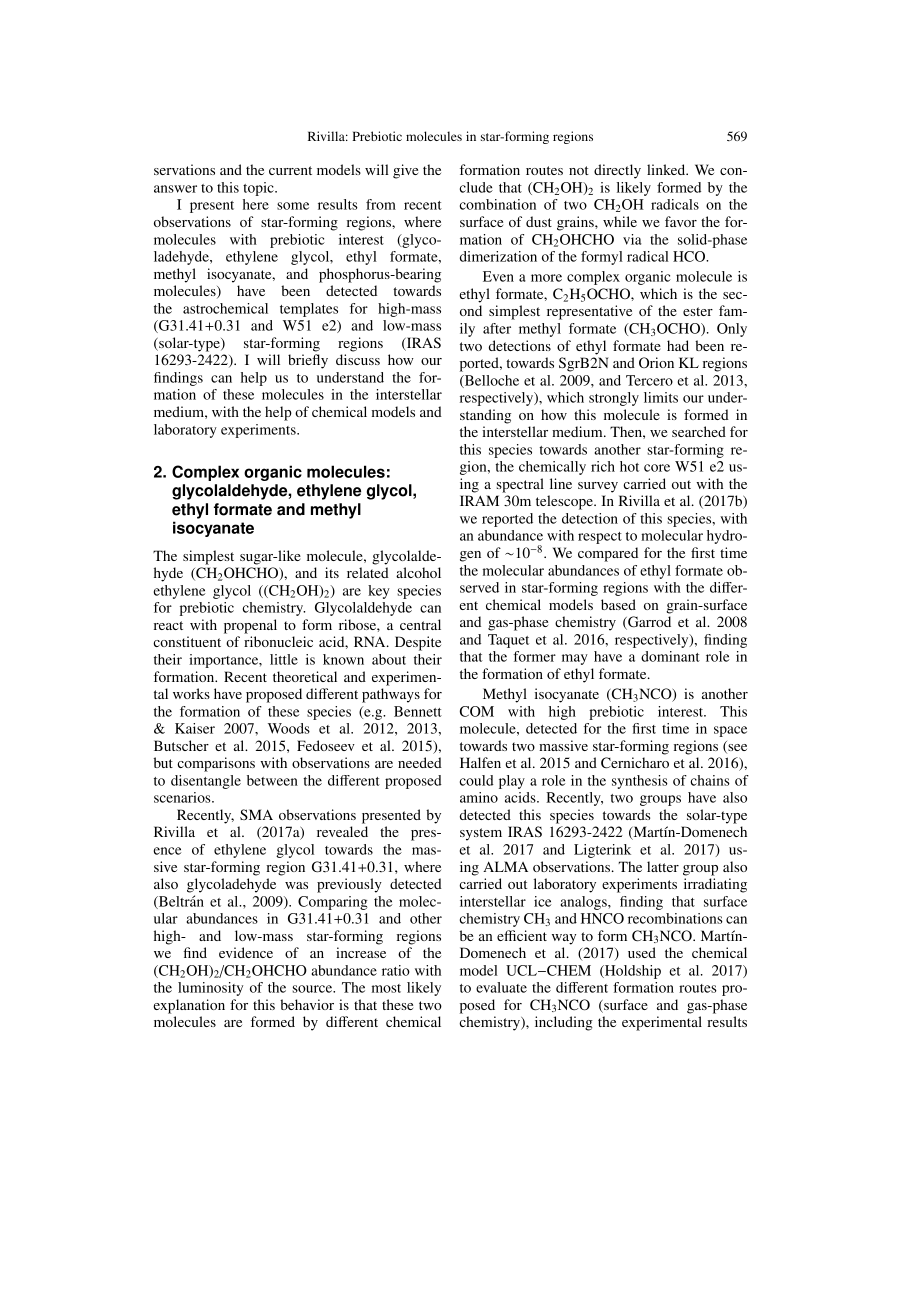  I want to click on core, so click(657, 468).
